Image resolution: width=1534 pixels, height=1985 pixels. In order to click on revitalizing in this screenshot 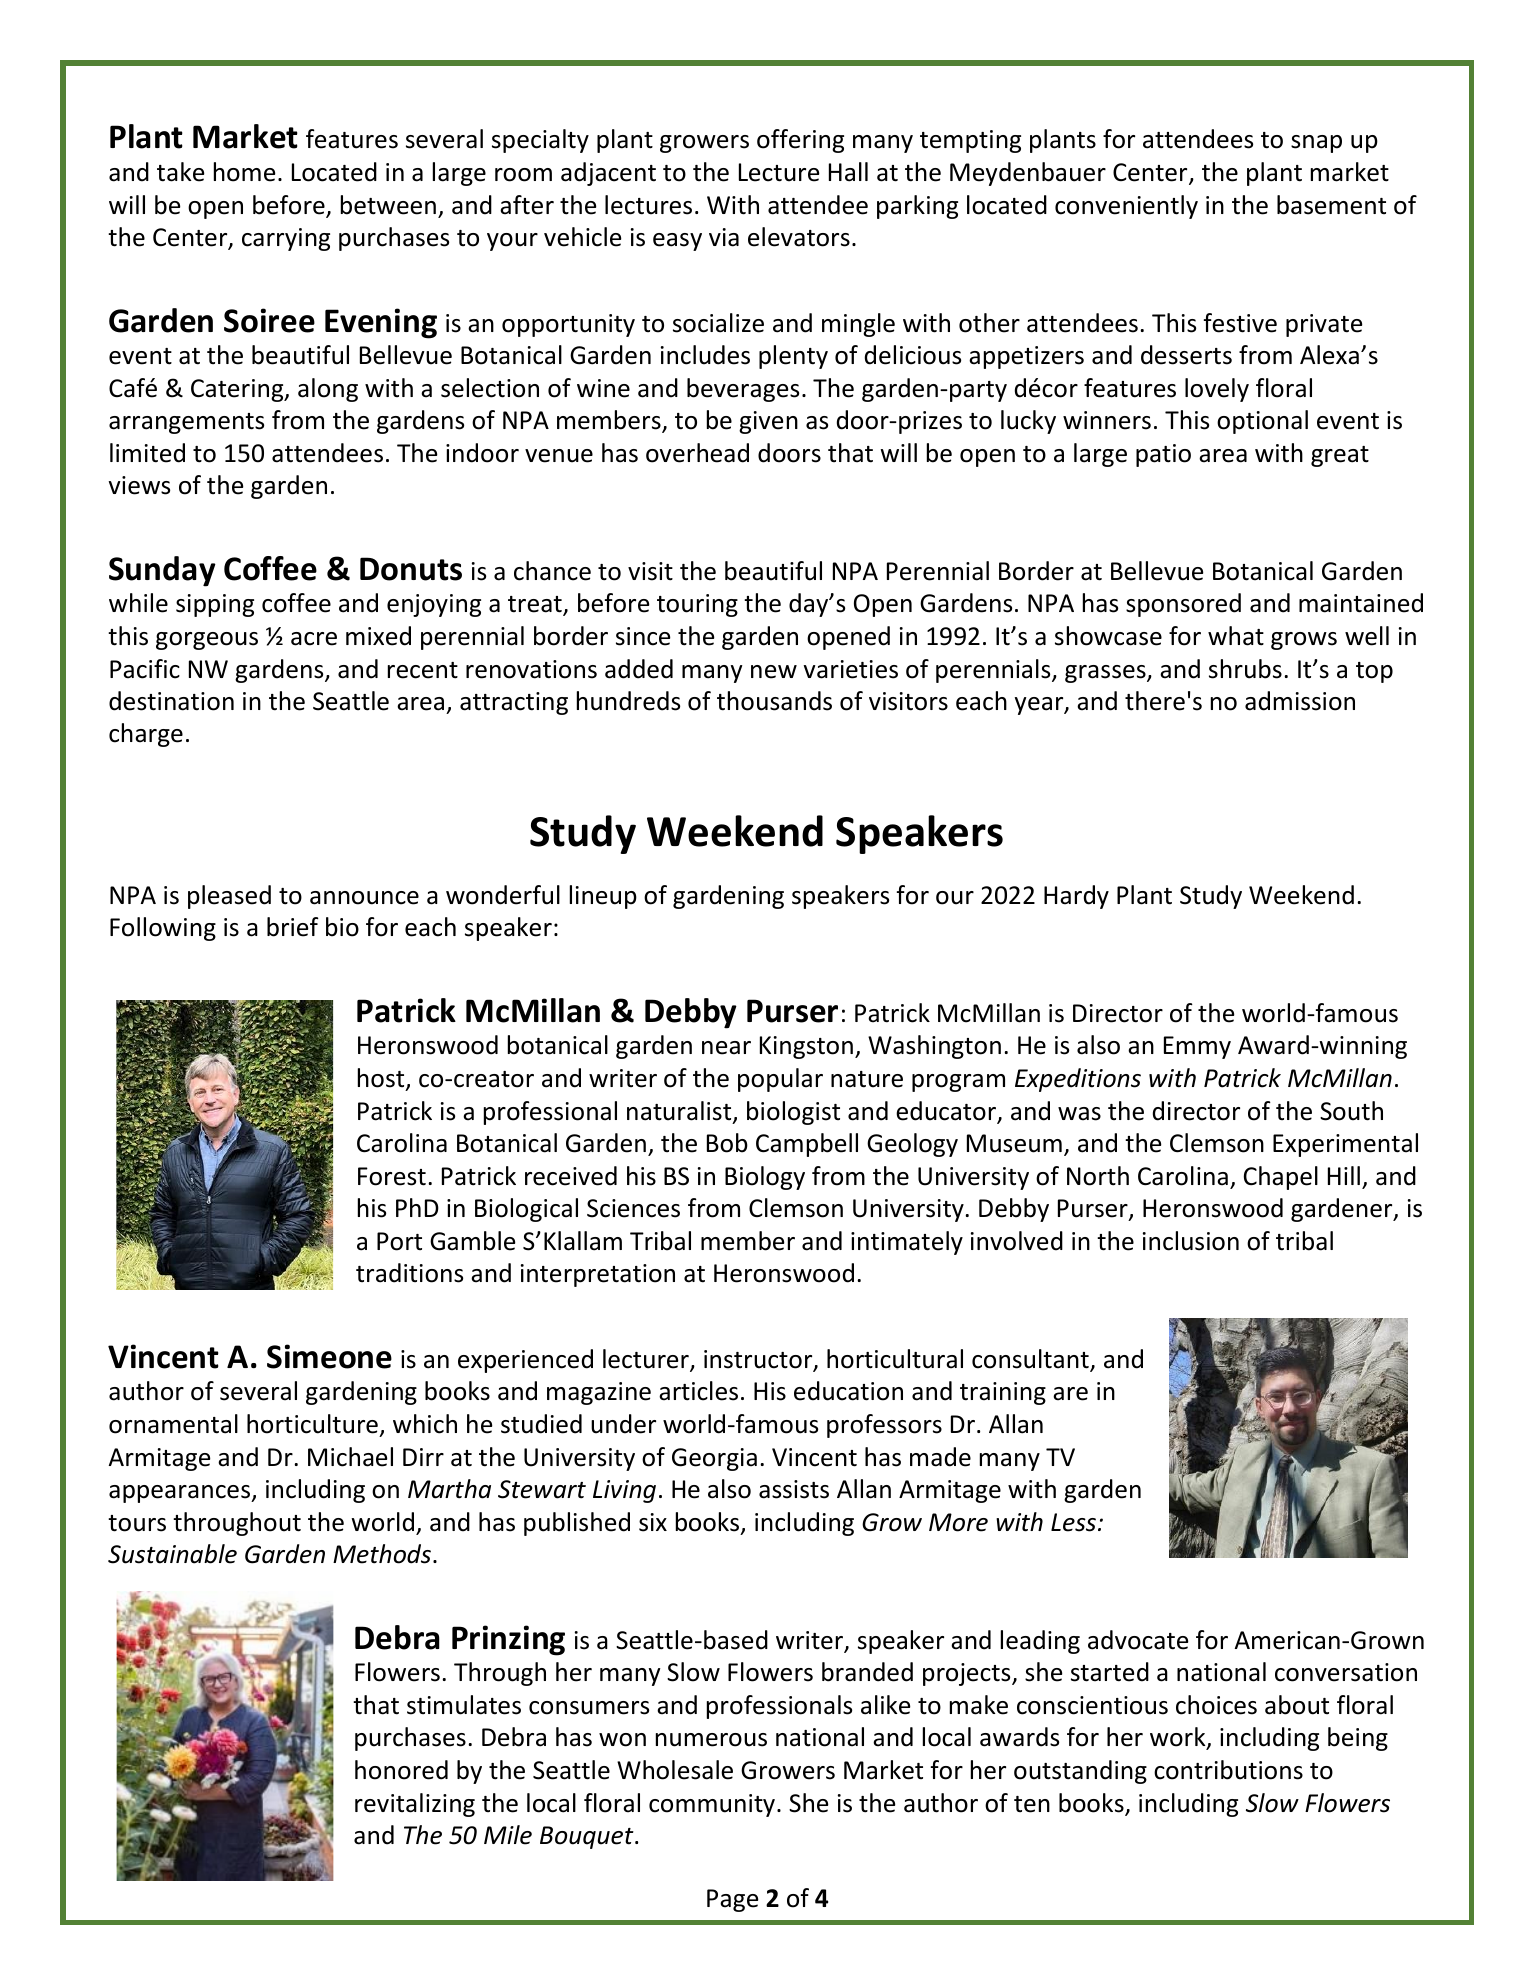, I will do `click(415, 1805)`.
